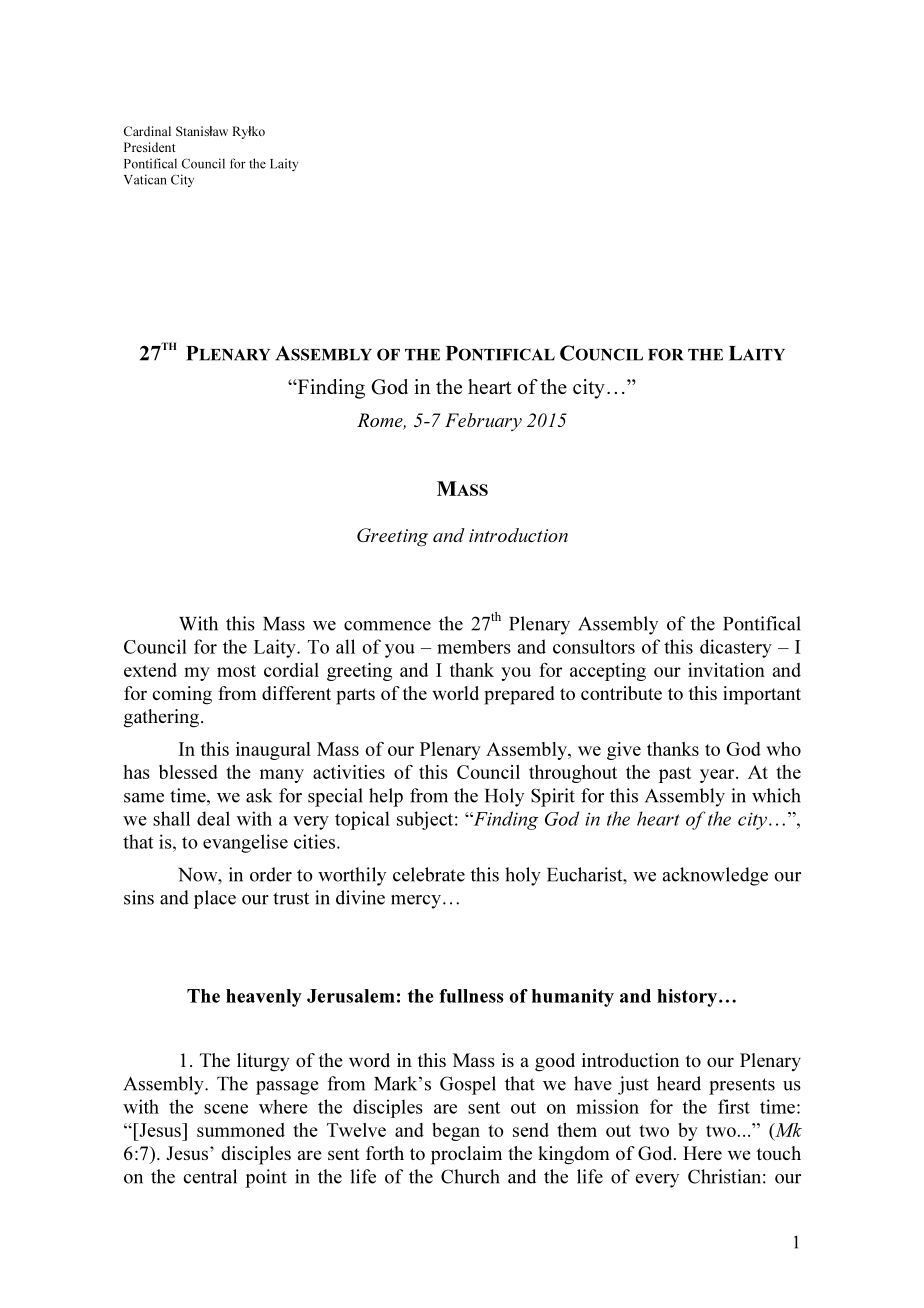 The height and width of the image is (1308, 924). What do you see at coordinates (213, 818) in the image?
I see `deal` at bounding box center [213, 818].
